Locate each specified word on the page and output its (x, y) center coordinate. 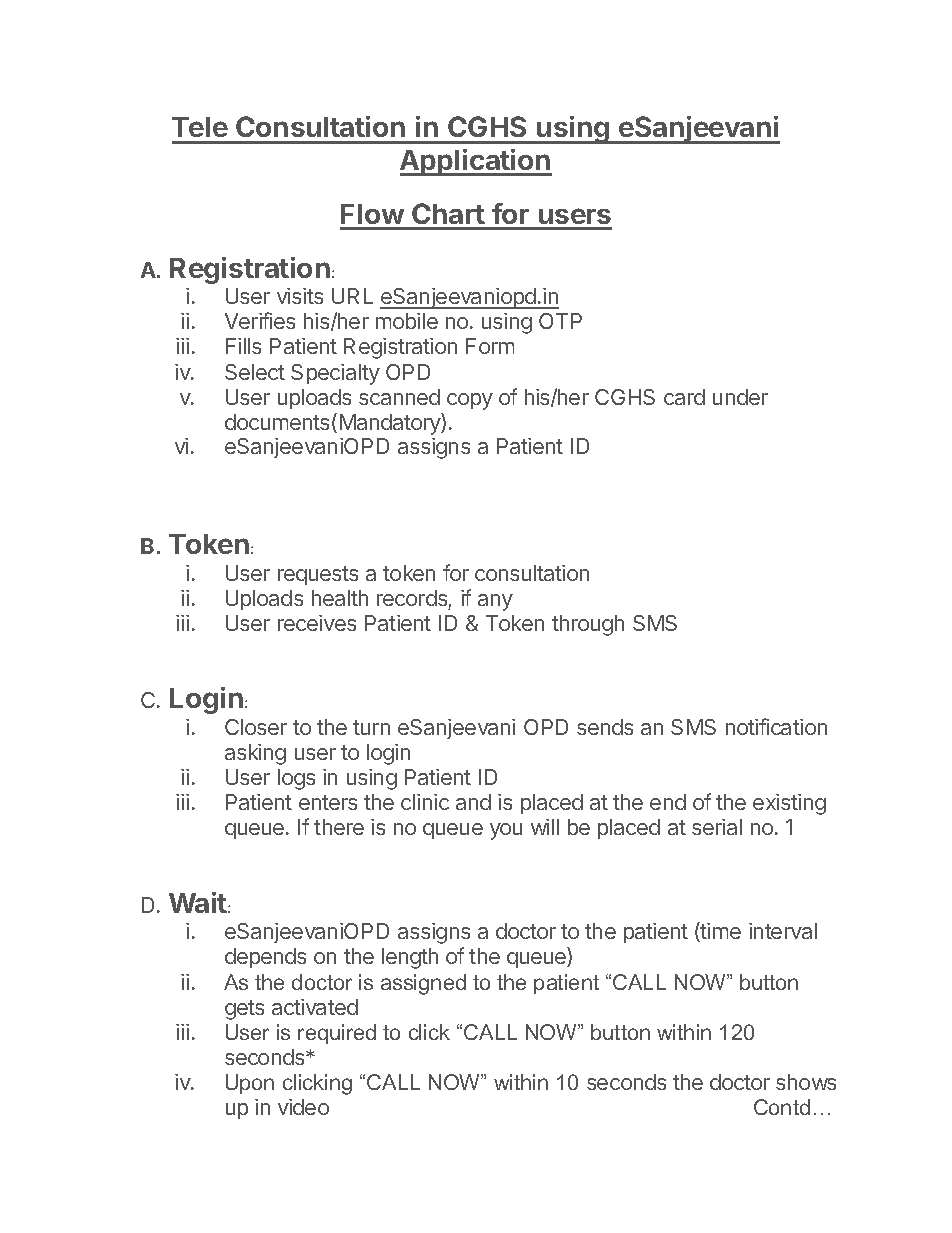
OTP (560, 321)
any (495, 602)
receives (317, 623)
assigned (423, 984)
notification (776, 726)
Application (476, 162)
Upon (250, 1084)
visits (300, 296)
